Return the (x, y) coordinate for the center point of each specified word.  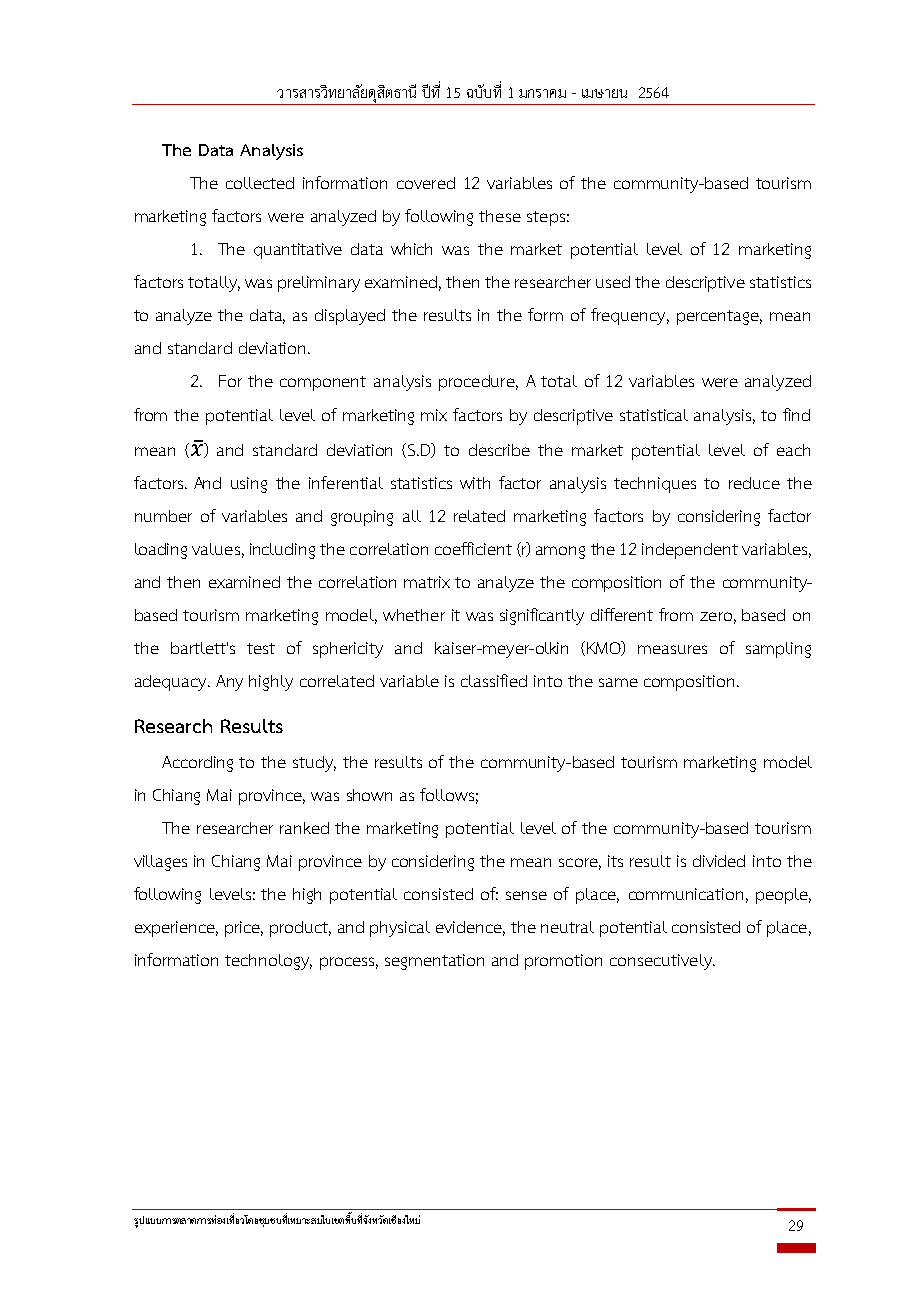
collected (260, 183)
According (197, 764)
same (618, 682)
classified (494, 680)
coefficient (473, 548)
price (244, 929)
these (500, 216)
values (216, 549)
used (613, 282)
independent (690, 551)
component (323, 383)
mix (434, 415)
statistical (654, 415)
